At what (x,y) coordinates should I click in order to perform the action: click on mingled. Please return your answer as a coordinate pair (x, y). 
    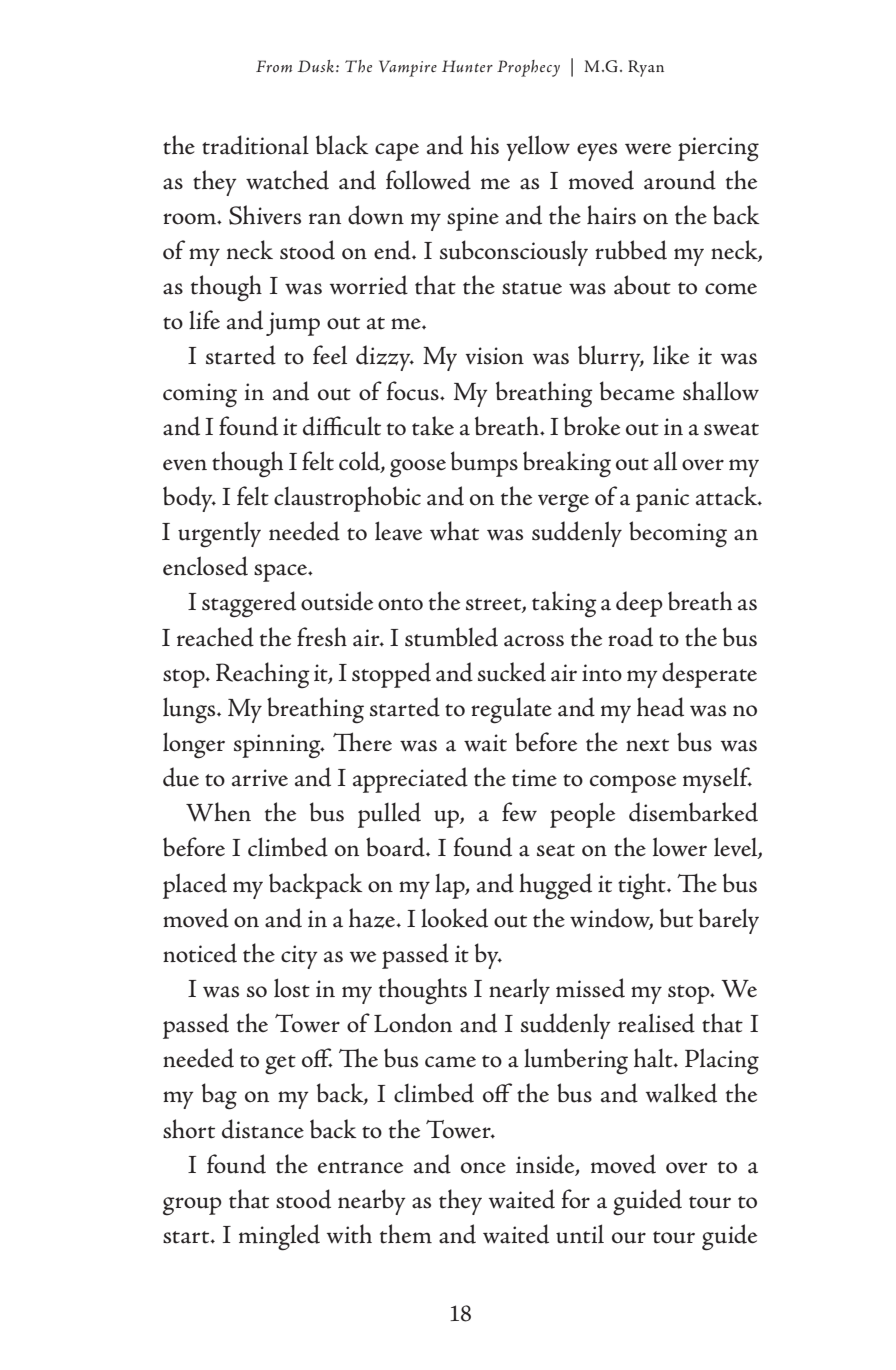
    Looking at the image, I should click on (279, 1237).
